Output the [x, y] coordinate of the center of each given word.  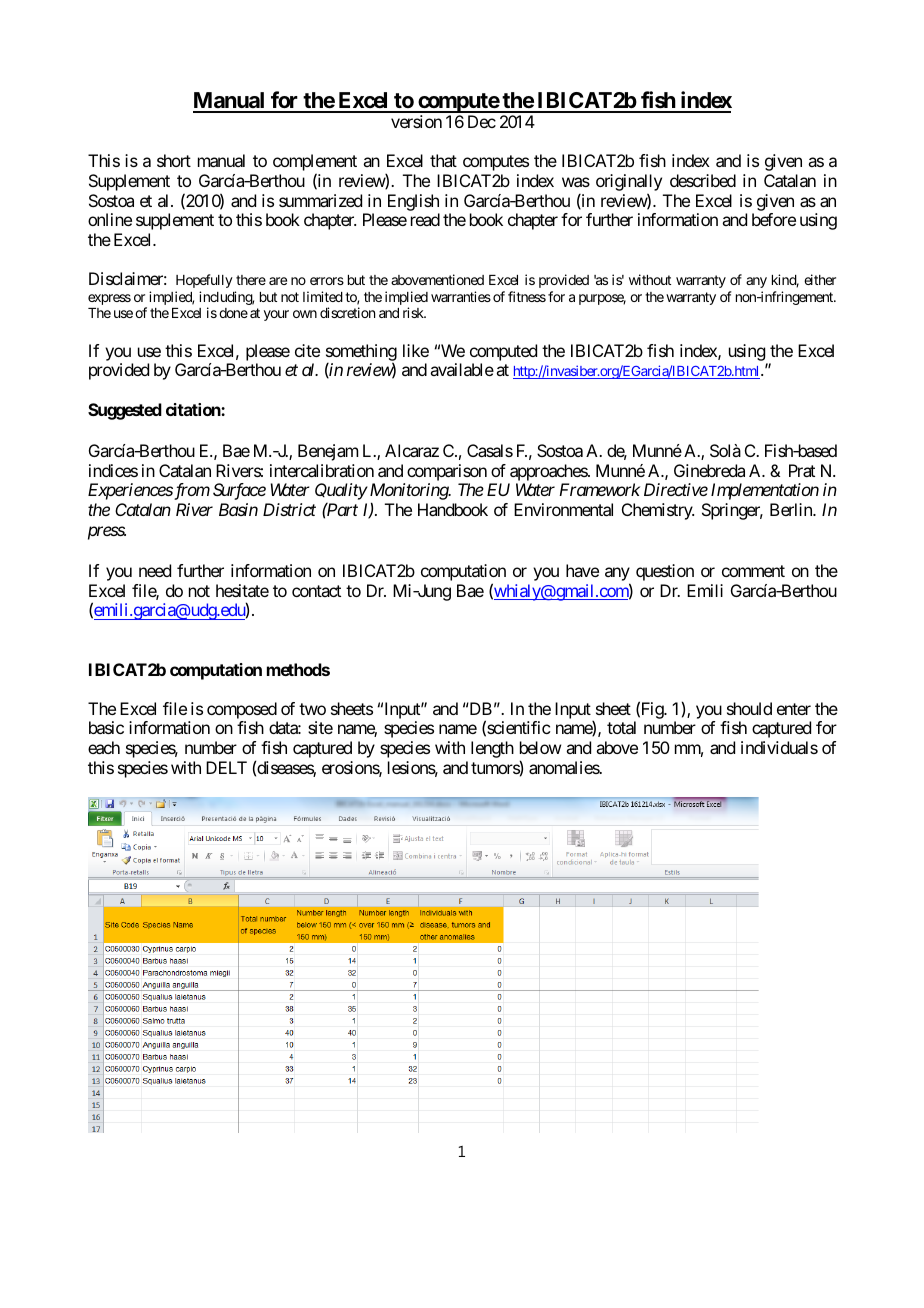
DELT [226, 767]
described [703, 180]
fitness [527, 296]
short [174, 160]
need [155, 570]
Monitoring [408, 493]
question [665, 572]
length [492, 749]
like [416, 350]
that [443, 160]
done [233, 313]
